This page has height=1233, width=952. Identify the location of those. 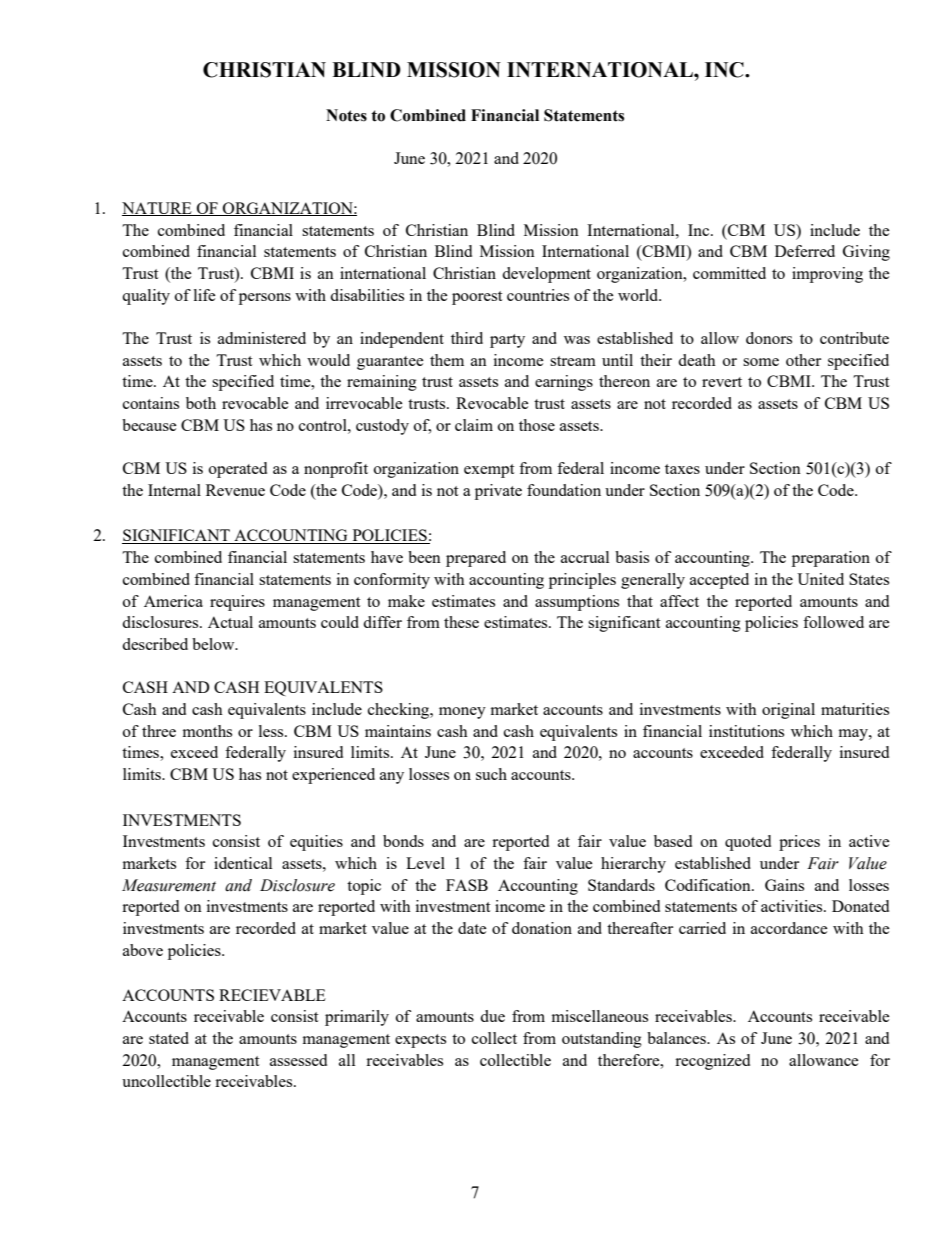
(537, 425).
